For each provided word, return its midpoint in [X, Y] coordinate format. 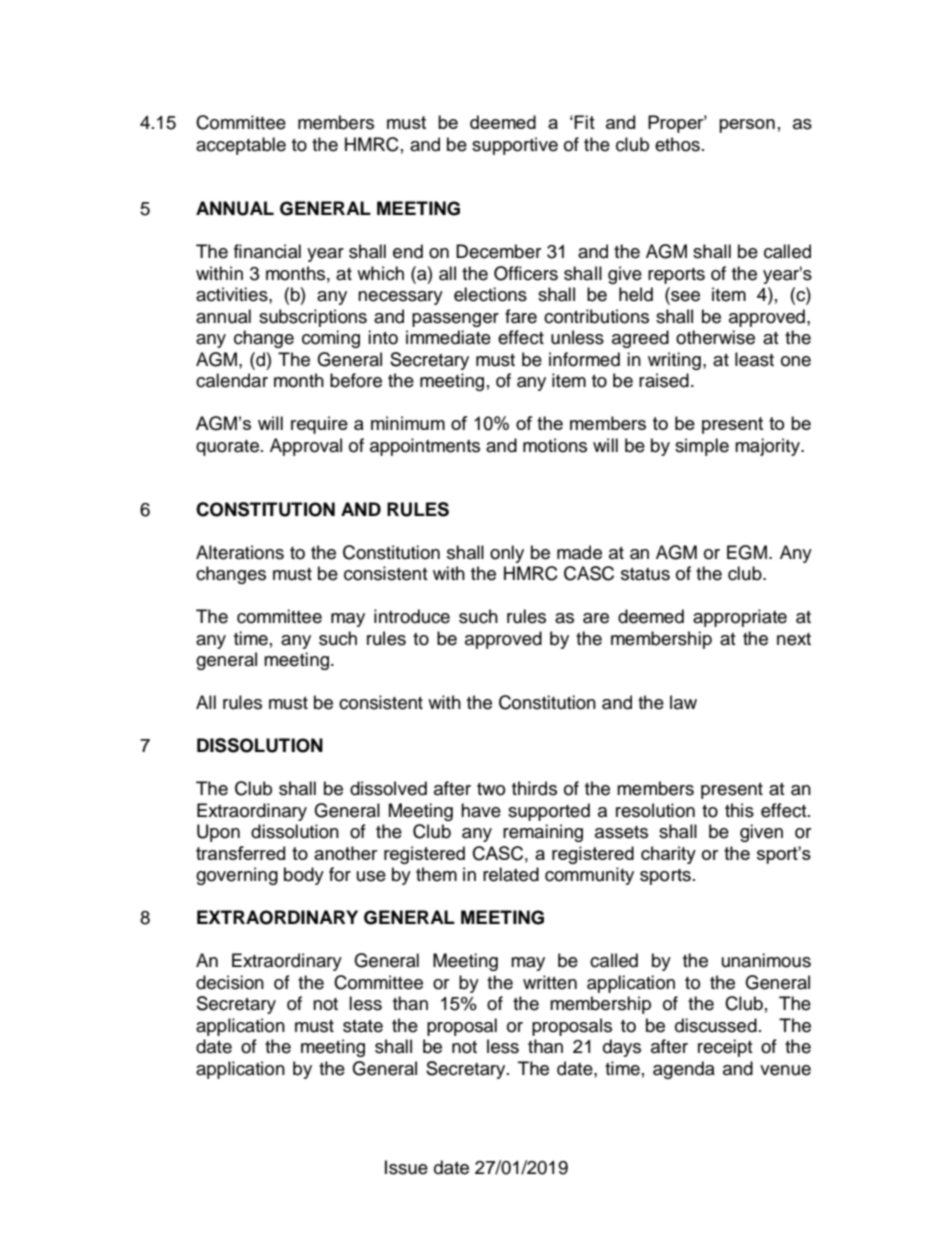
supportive [515, 146]
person [747, 126]
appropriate [740, 618]
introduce [412, 616]
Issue [406, 1167]
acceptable [241, 146]
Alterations [240, 552]
